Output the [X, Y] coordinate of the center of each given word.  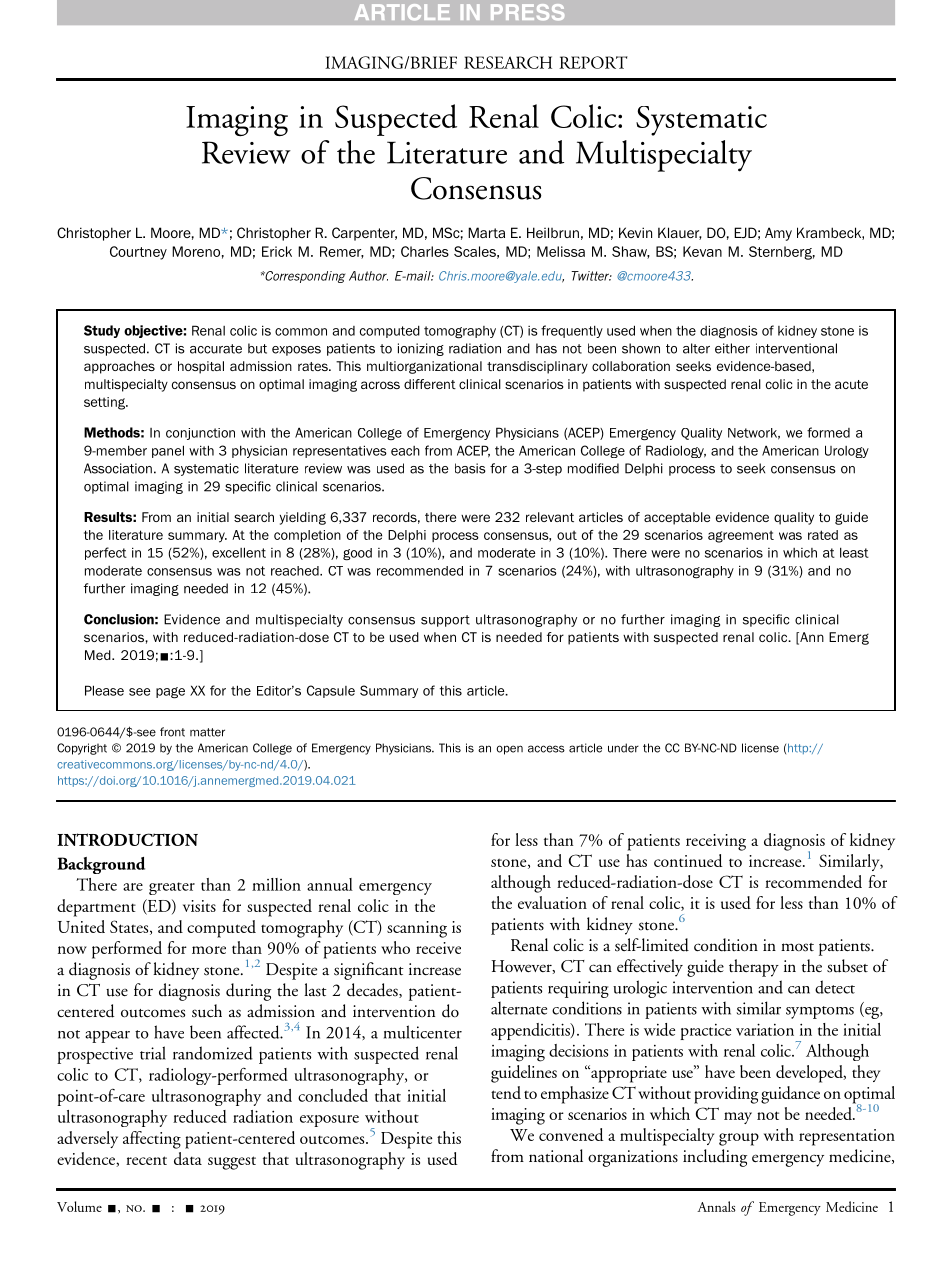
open [510, 750]
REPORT [593, 62]
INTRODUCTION [127, 839]
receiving [716, 842]
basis [470, 468]
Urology [847, 451]
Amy [778, 234]
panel [168, 451]
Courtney [138, 253]
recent [146, 1160]
